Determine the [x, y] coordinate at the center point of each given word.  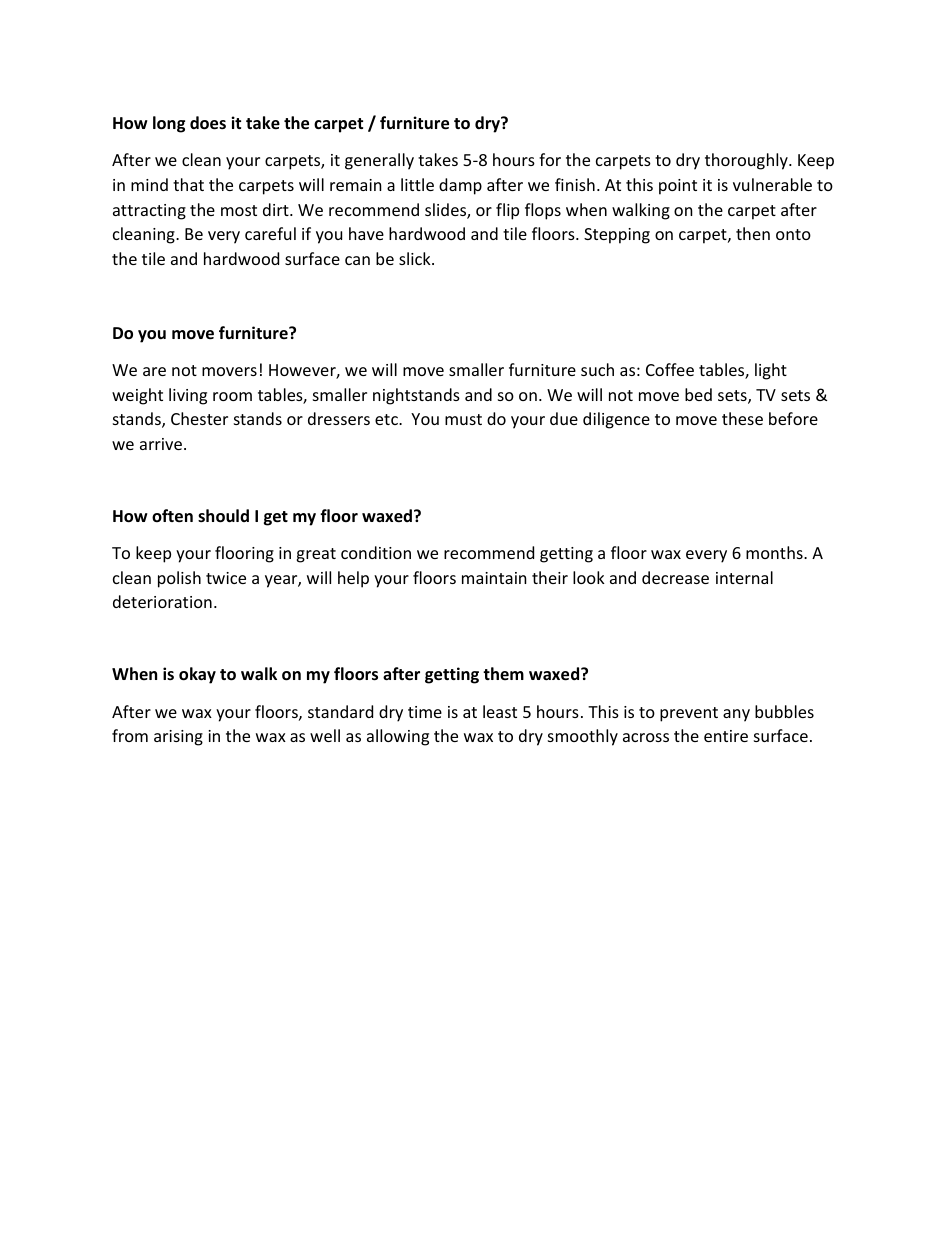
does [208, 123]
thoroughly [747, 161]
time [425, 712]
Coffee [670, 369]
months [775, 552]
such [597, 369]
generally [379, 161]
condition [376, 552]
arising [178, 738]
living [188, 396]
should [223, 516]
